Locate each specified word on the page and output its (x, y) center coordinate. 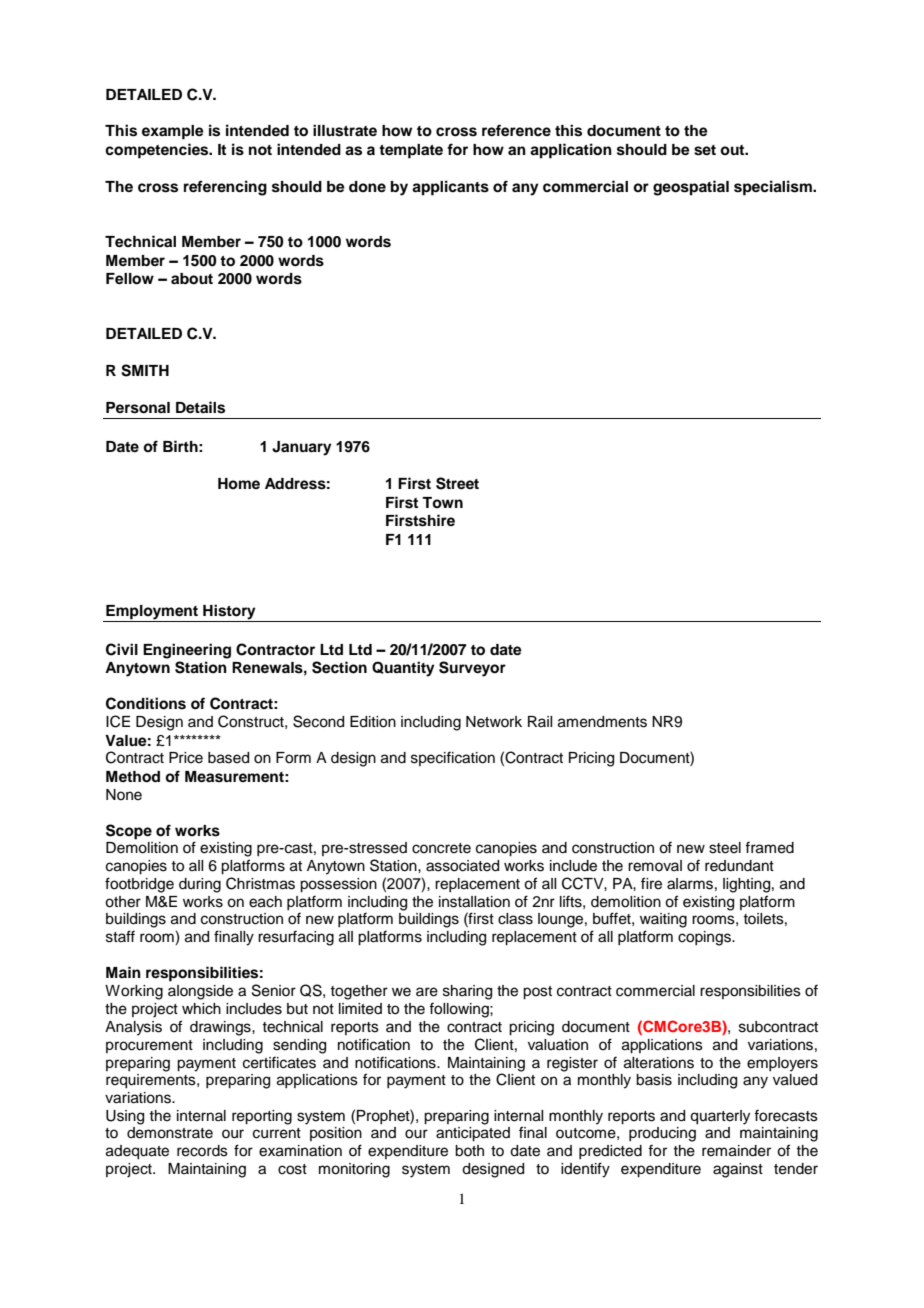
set (705, 150)
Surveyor (472, 669)
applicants (450, 188)
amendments (602, 722)
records (202, 1151)
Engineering (187, 651)
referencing (225, 188)
